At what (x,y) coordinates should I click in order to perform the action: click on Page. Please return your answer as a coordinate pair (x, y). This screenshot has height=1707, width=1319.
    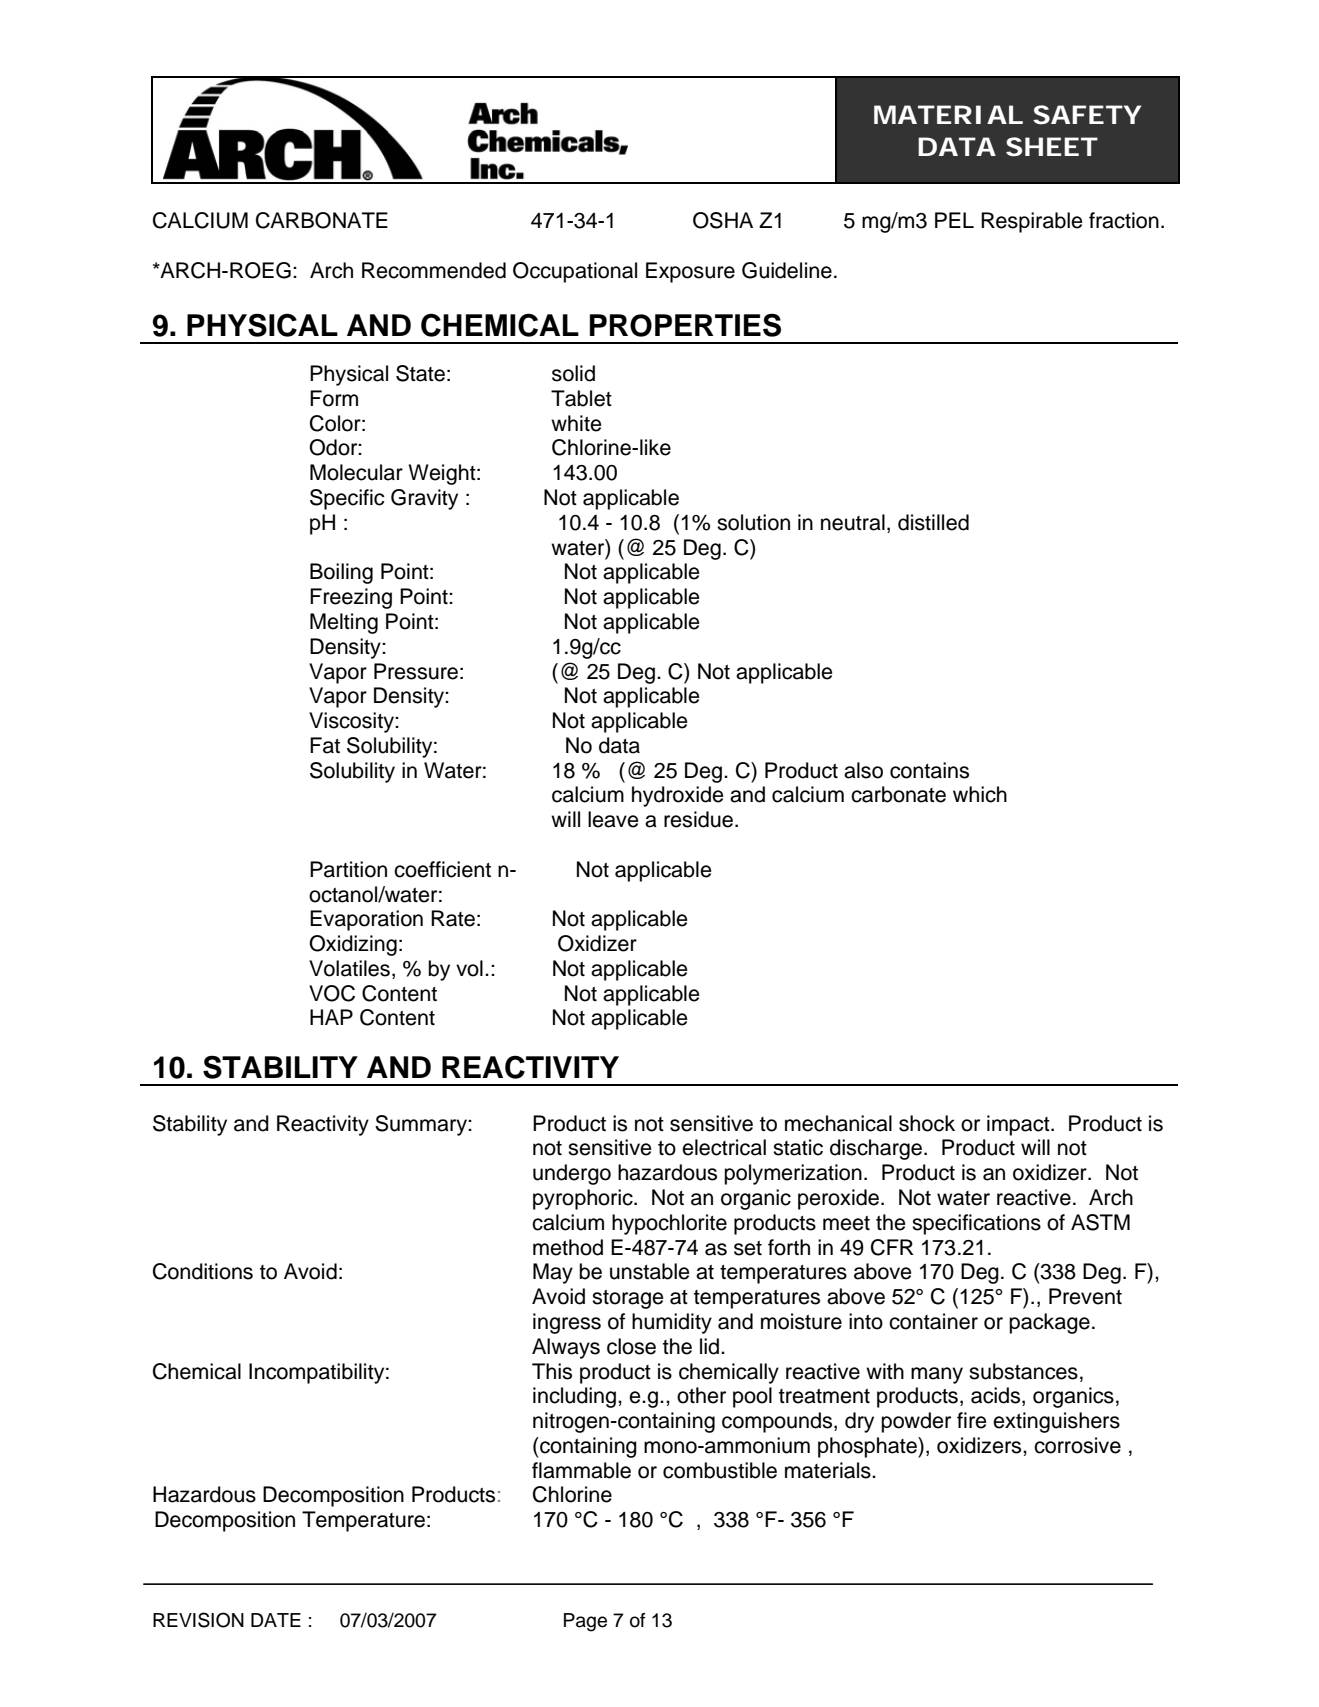
    Looking at the image, I should click on (585, 1622).
